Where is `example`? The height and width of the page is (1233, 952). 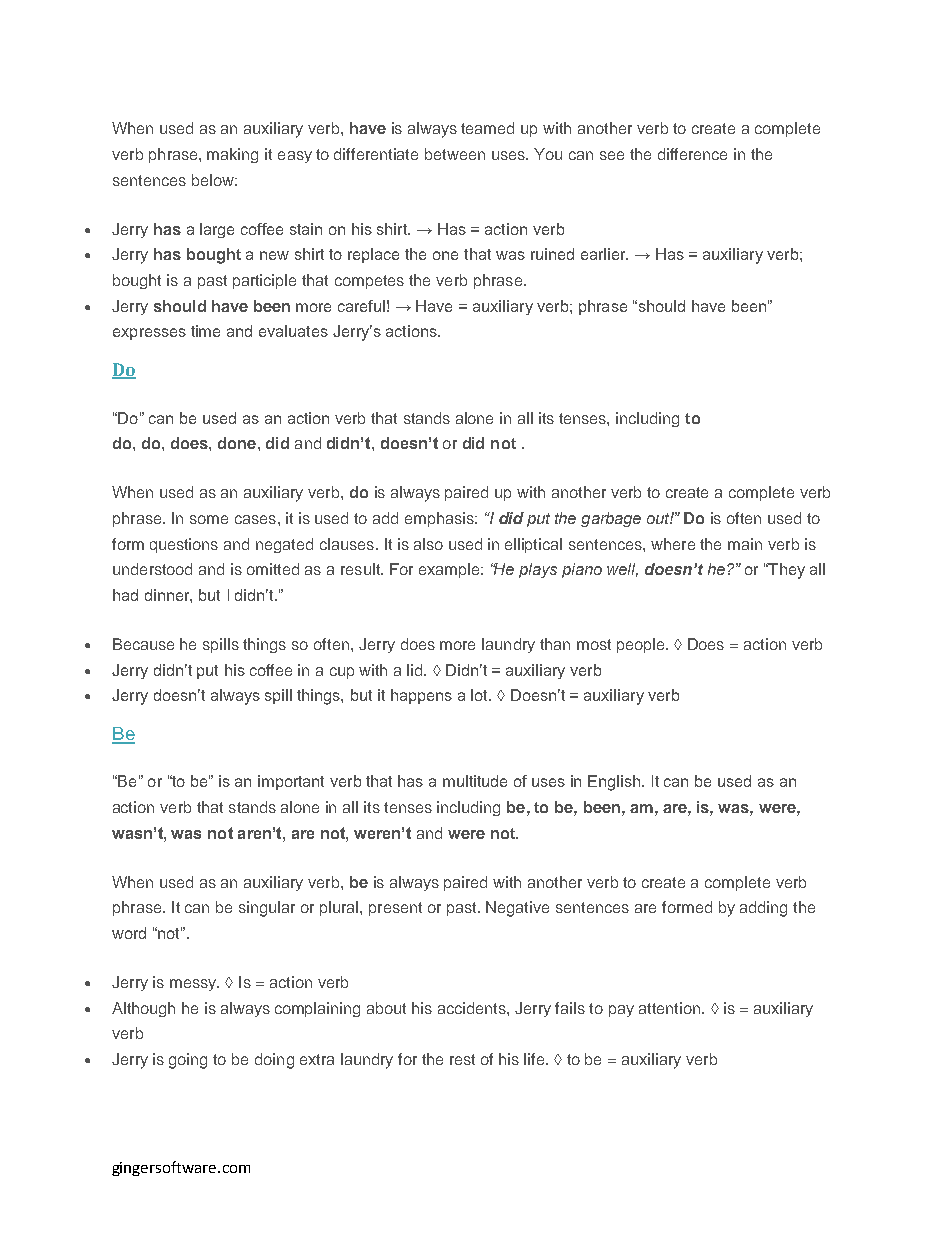 example is located at coordinates (450, 570).
